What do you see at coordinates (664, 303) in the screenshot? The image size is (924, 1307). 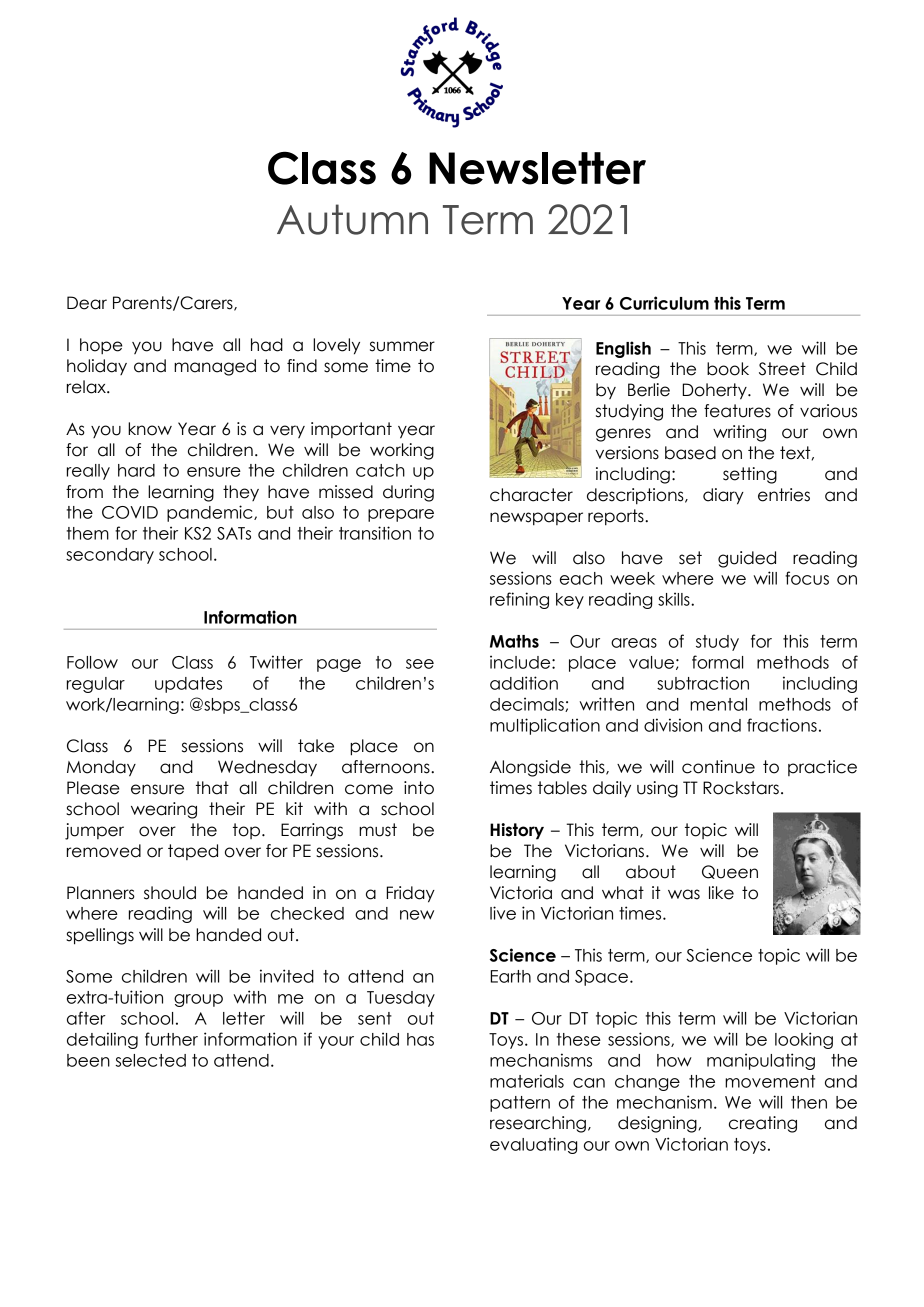 I see `Curriculum` at bounding box center [664, 303].
